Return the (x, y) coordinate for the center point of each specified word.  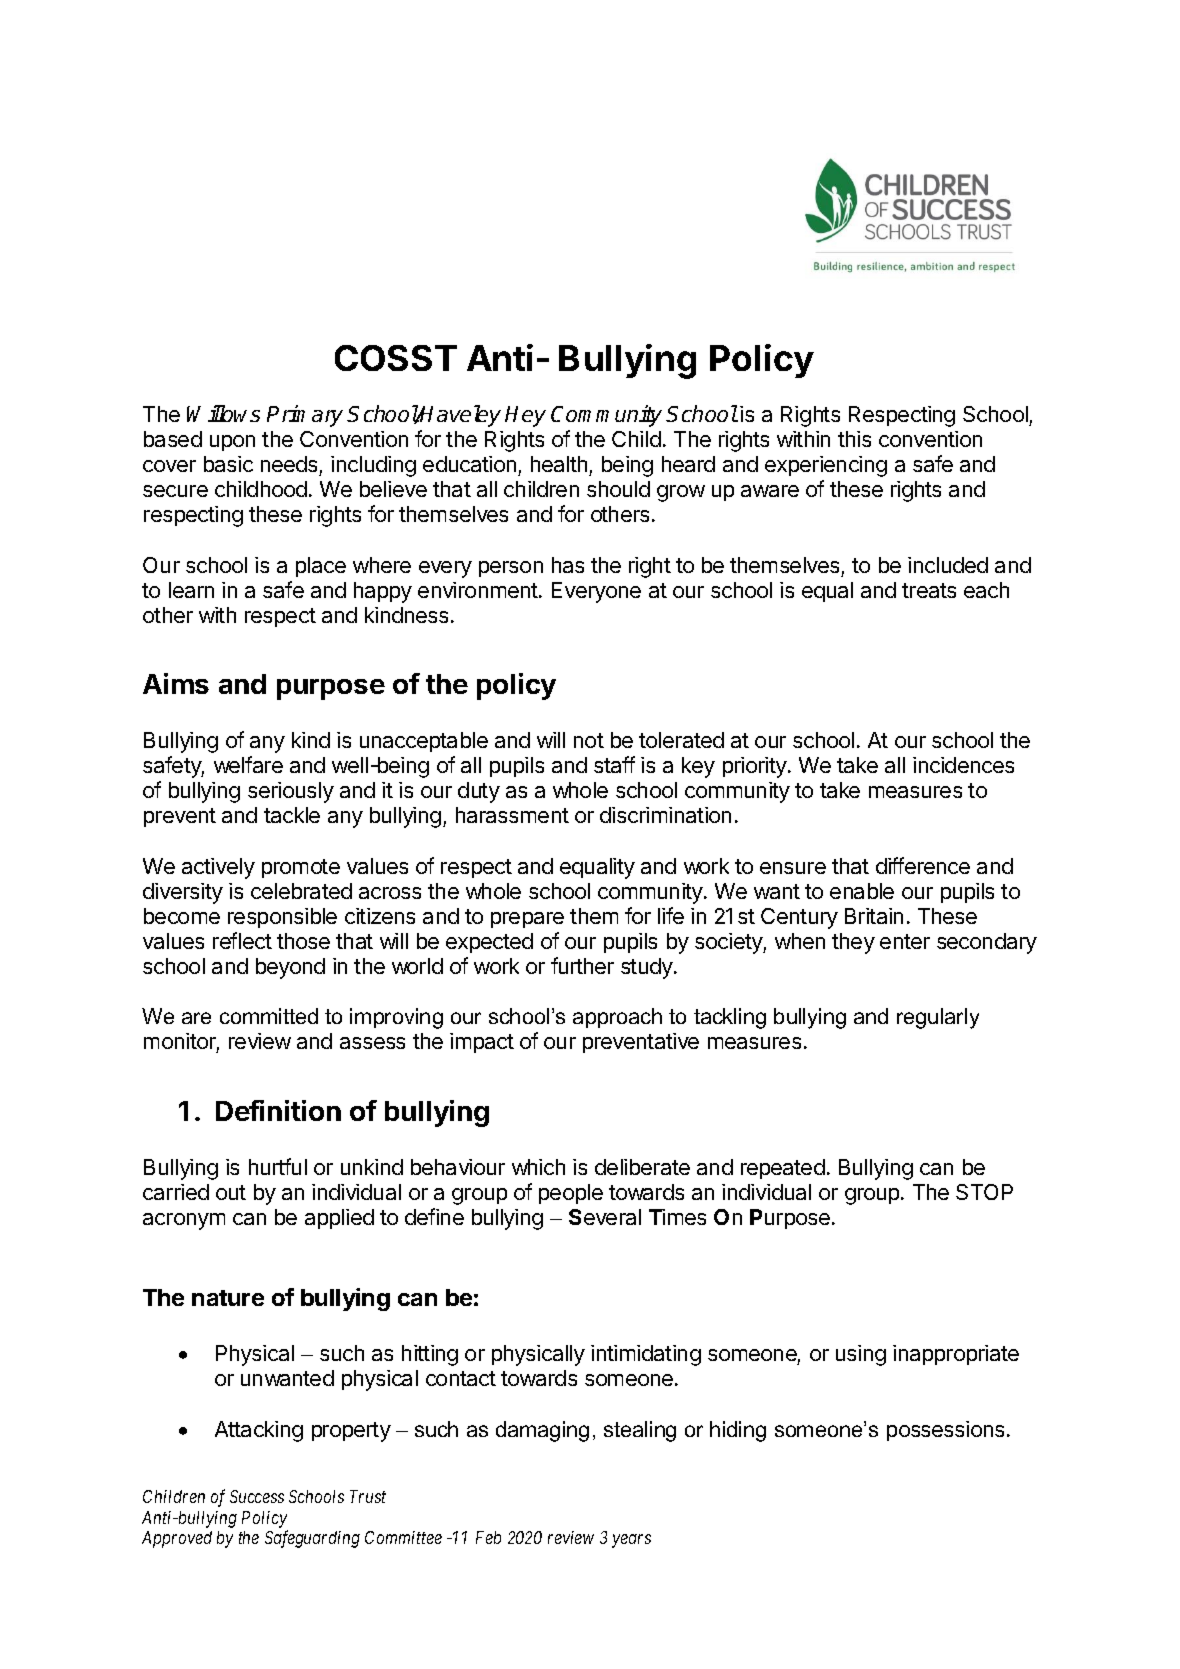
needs (289, 464)
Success (257, 1496)
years (631, 1541)
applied (339, 1219)
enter (905, 941)
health (559, 464)
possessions (945, 1431)
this (854, 439)
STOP (984, 1192)
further (582, 965)
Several (605, 1217)
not (589, 740)
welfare (248, 764)
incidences (963, 765)
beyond (290, 968)
